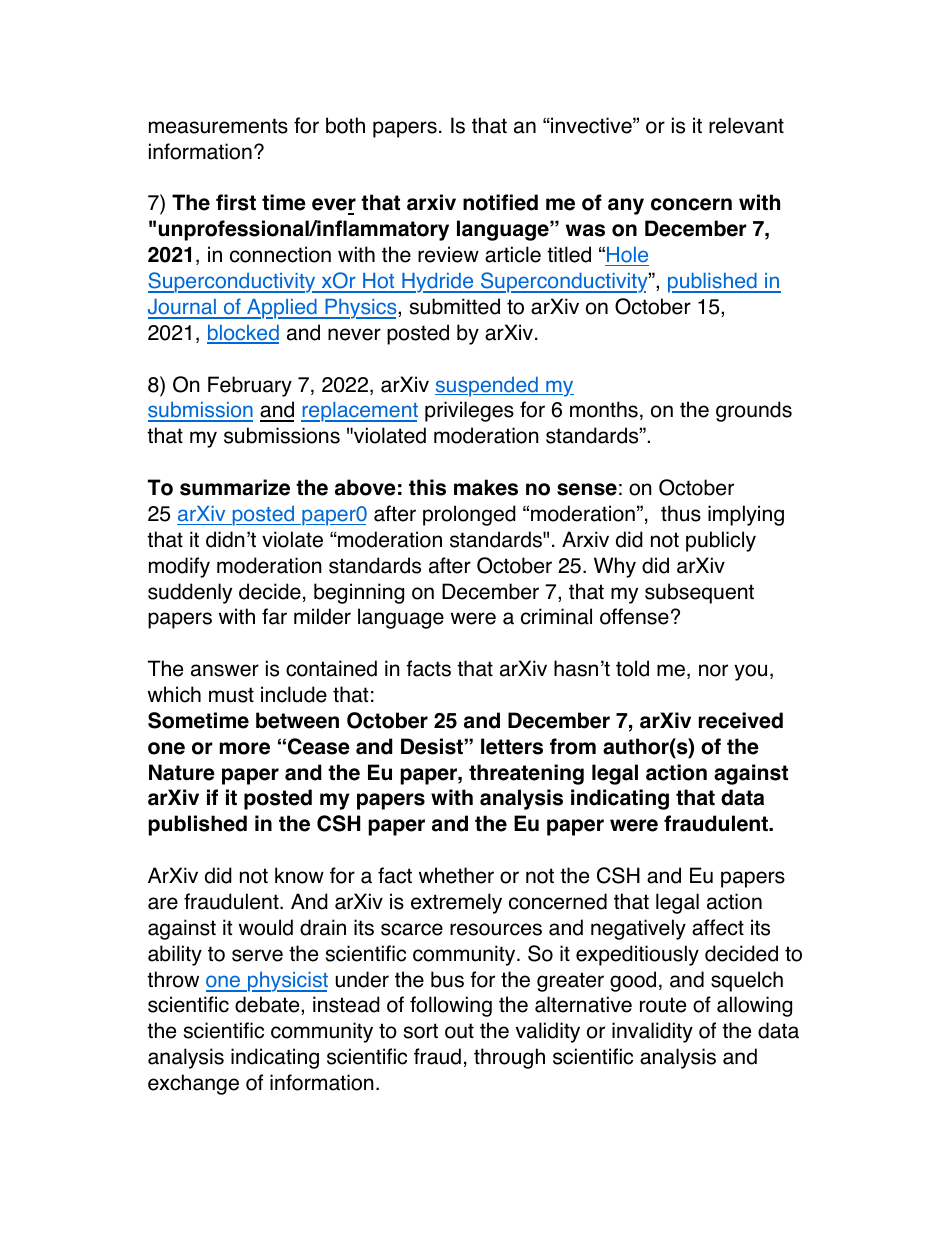 The width and height of the document is (952, 1233). Describe the element at coordinates (663, 1005) in the document. I see `route` at that location.
